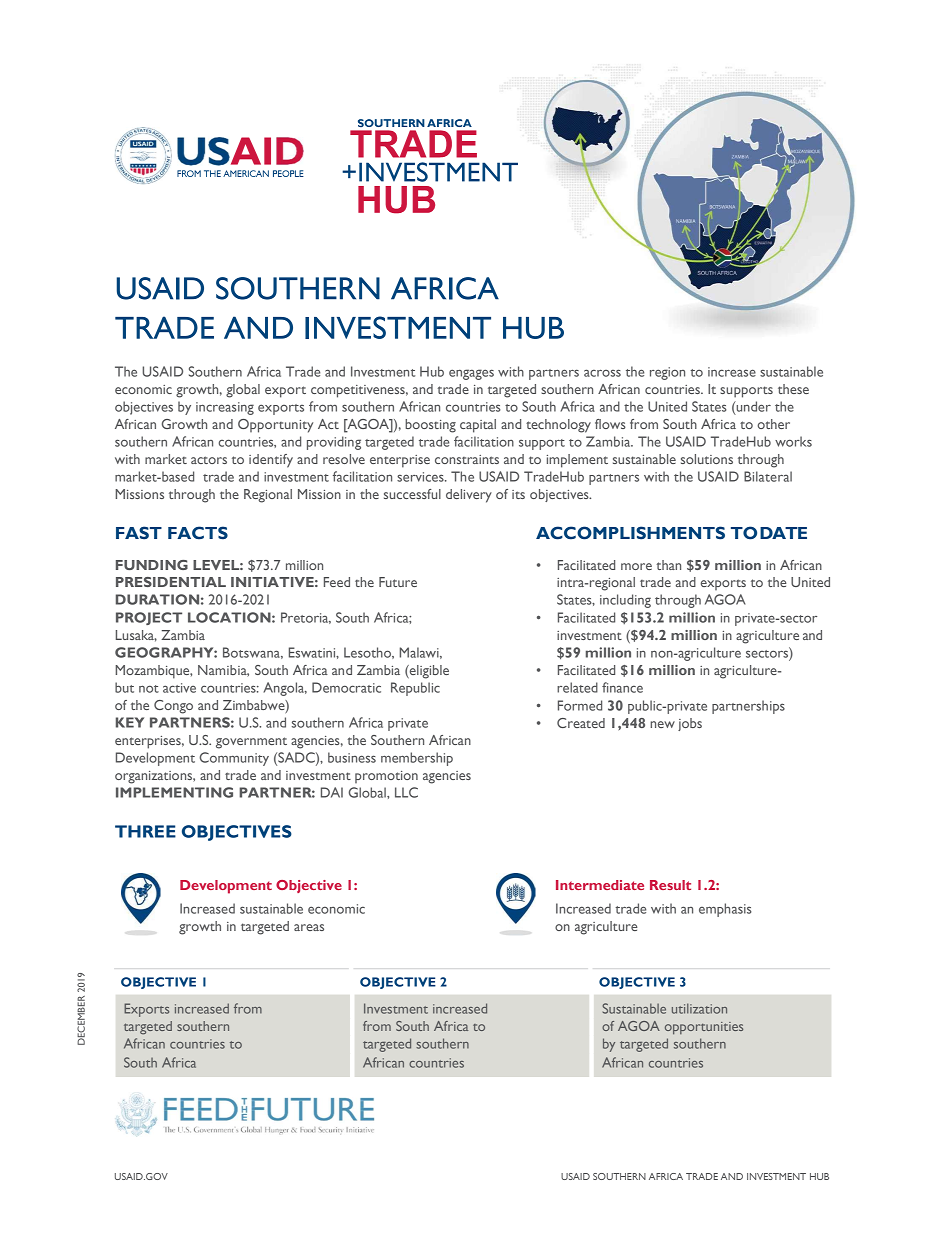  I want to click on than, so click(668, 565).
